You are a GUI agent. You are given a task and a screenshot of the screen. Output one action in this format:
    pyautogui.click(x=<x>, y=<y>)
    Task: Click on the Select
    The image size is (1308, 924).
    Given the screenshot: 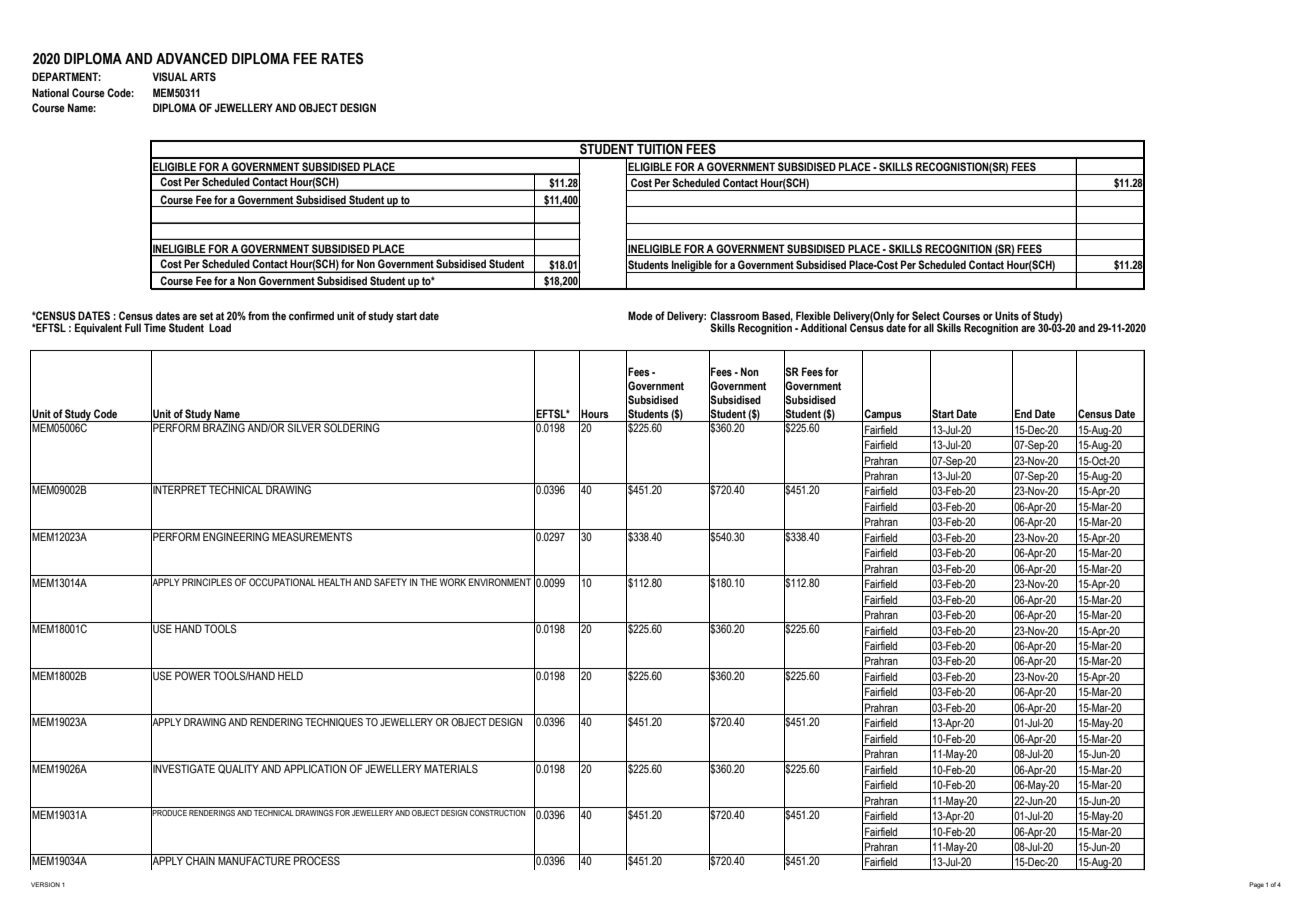 What is the action you would take?
    pyautogui.click(x=926, y=315)
